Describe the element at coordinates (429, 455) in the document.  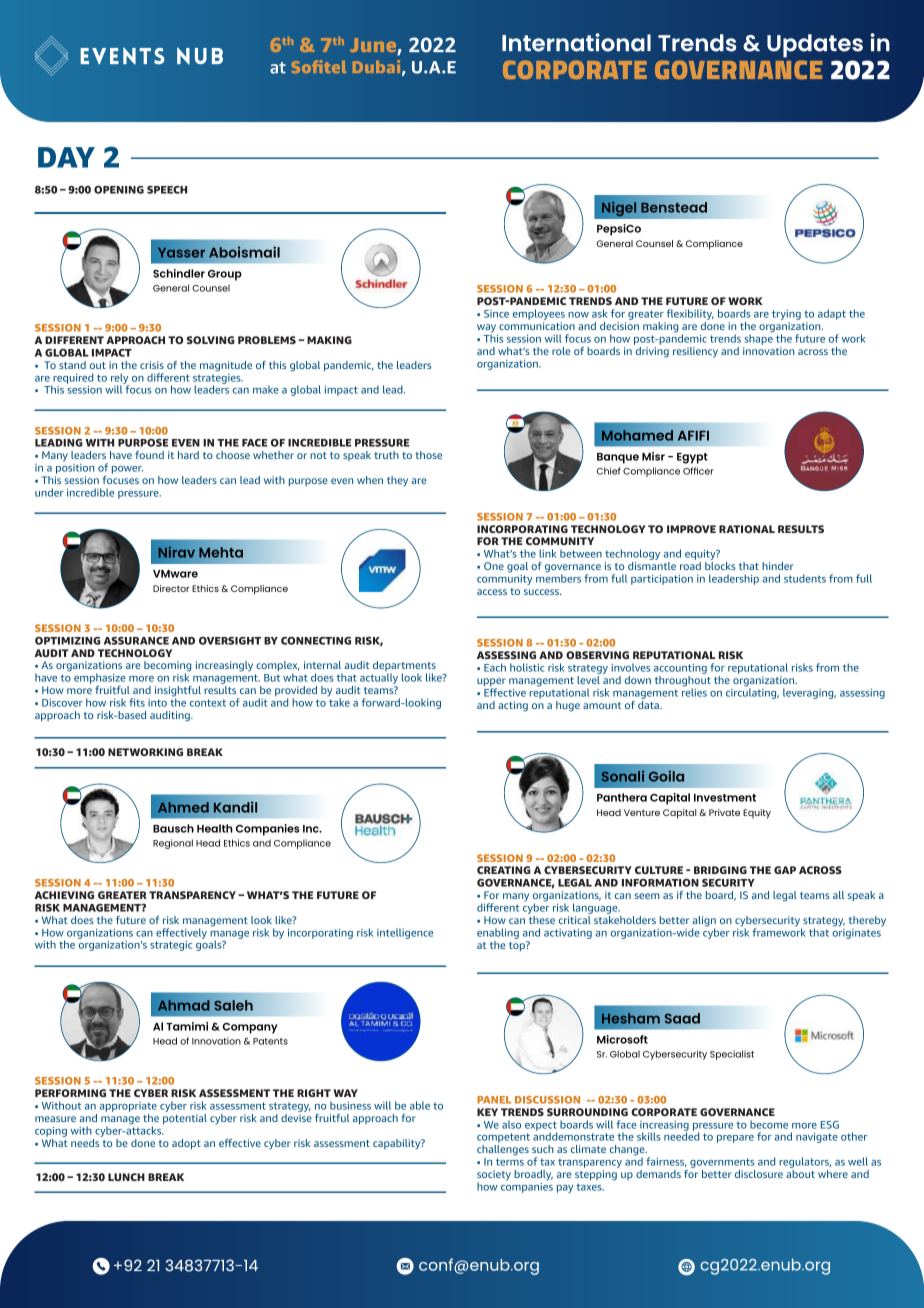
I see `those` at that location.
